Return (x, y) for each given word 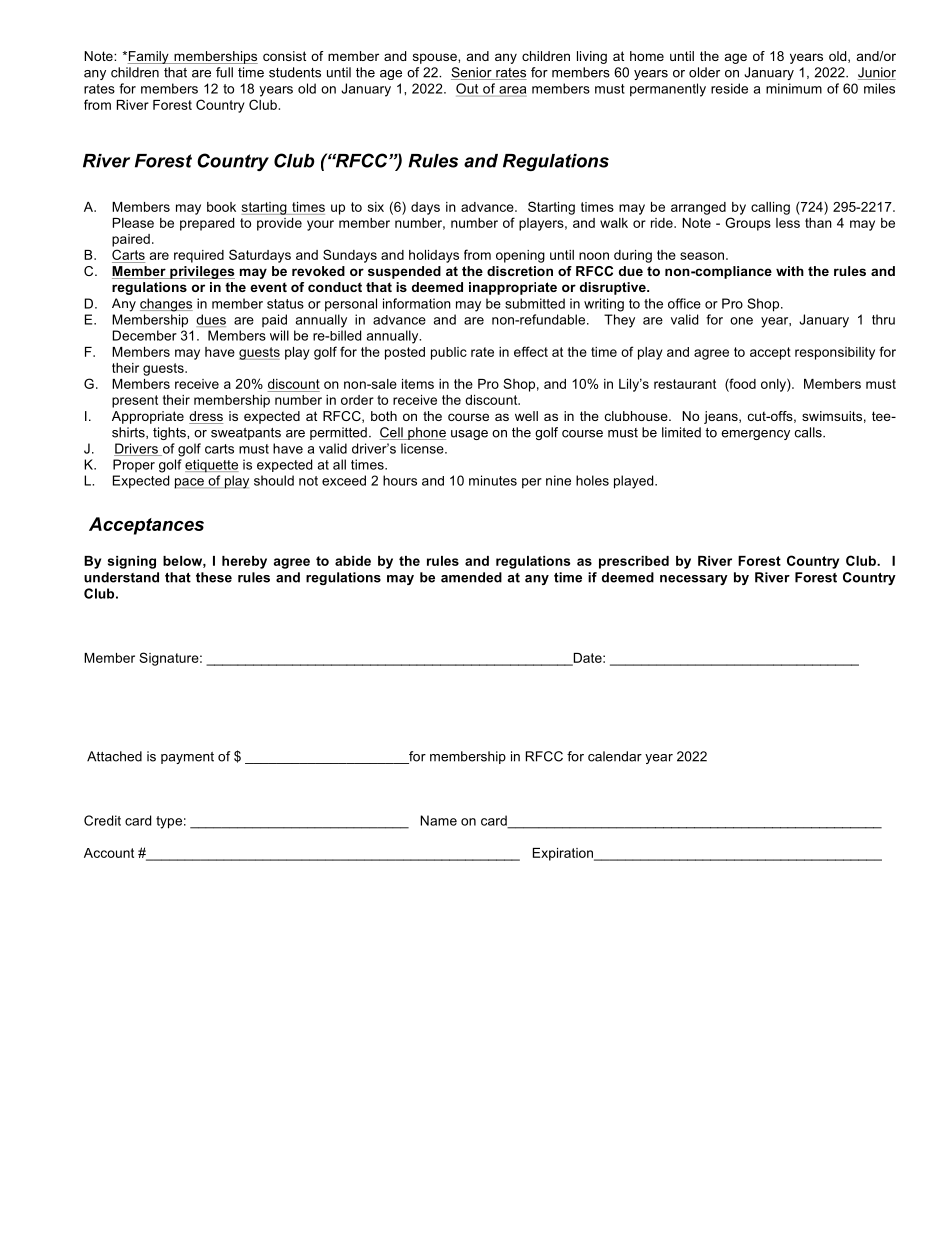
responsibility (835, 353)
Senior (472, 73)
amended (471, 577)
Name (438, 820)
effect (531, 351)
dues (211, 320)
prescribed (634, 562)
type (169, 822)
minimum (794, 88)
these (214, 577)
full (224, 72)
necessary (694, 580)
